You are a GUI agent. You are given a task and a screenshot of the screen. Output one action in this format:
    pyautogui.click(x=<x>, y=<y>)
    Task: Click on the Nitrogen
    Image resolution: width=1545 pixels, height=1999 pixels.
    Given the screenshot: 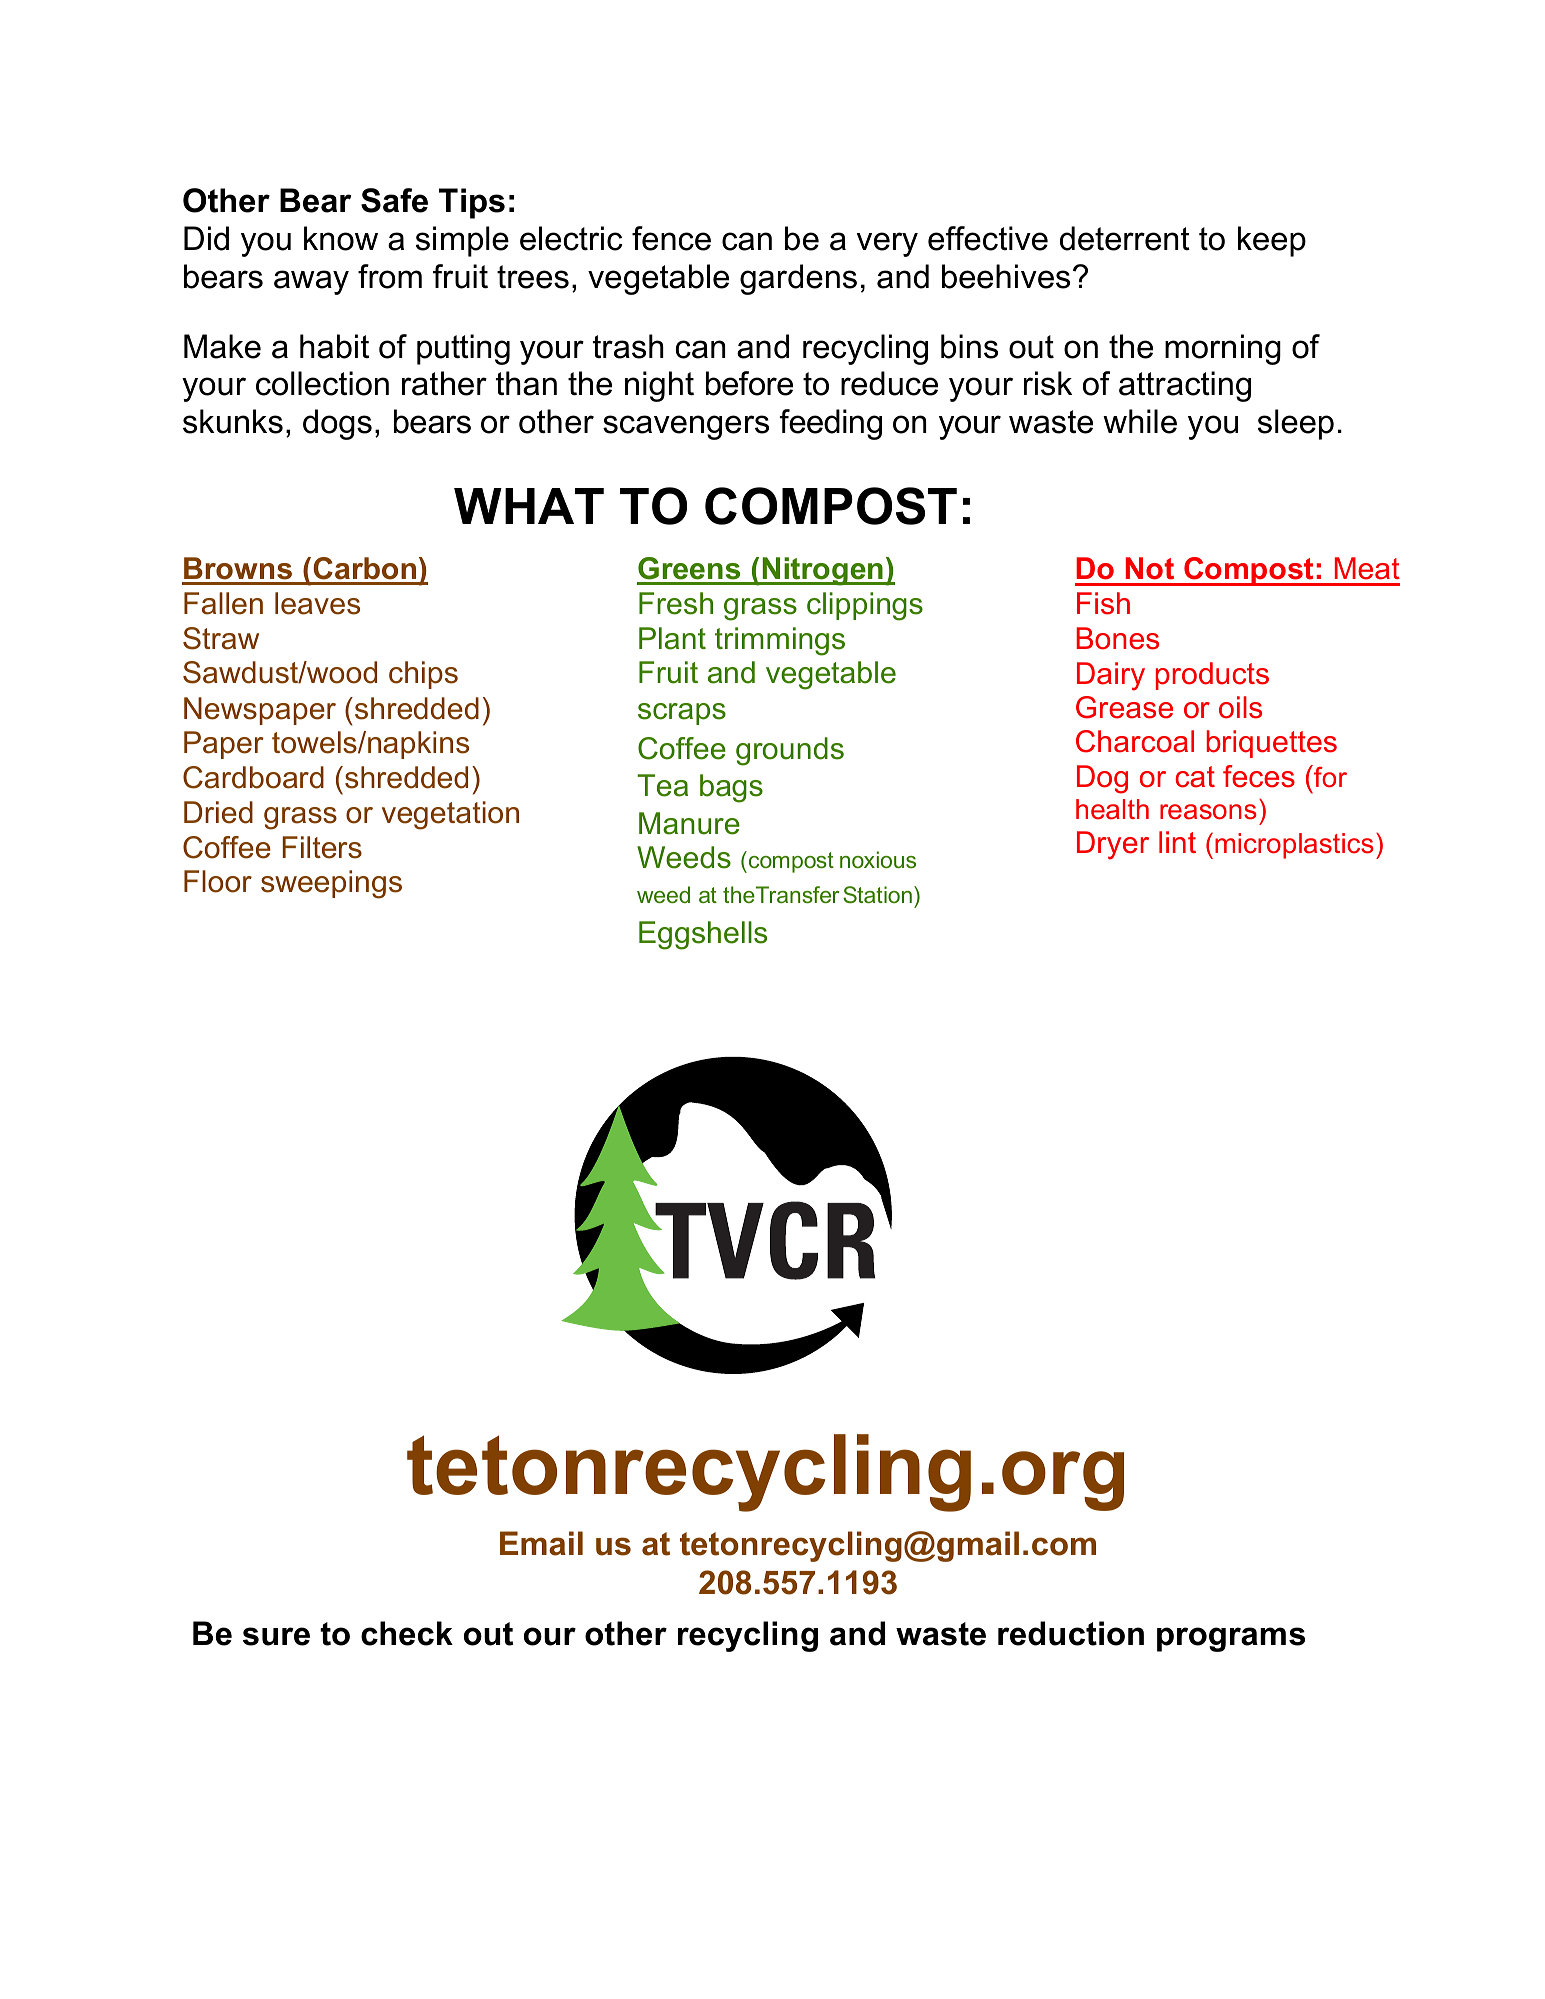 What is the action you would take?
    pyautogui.click(x=823, y=571)
